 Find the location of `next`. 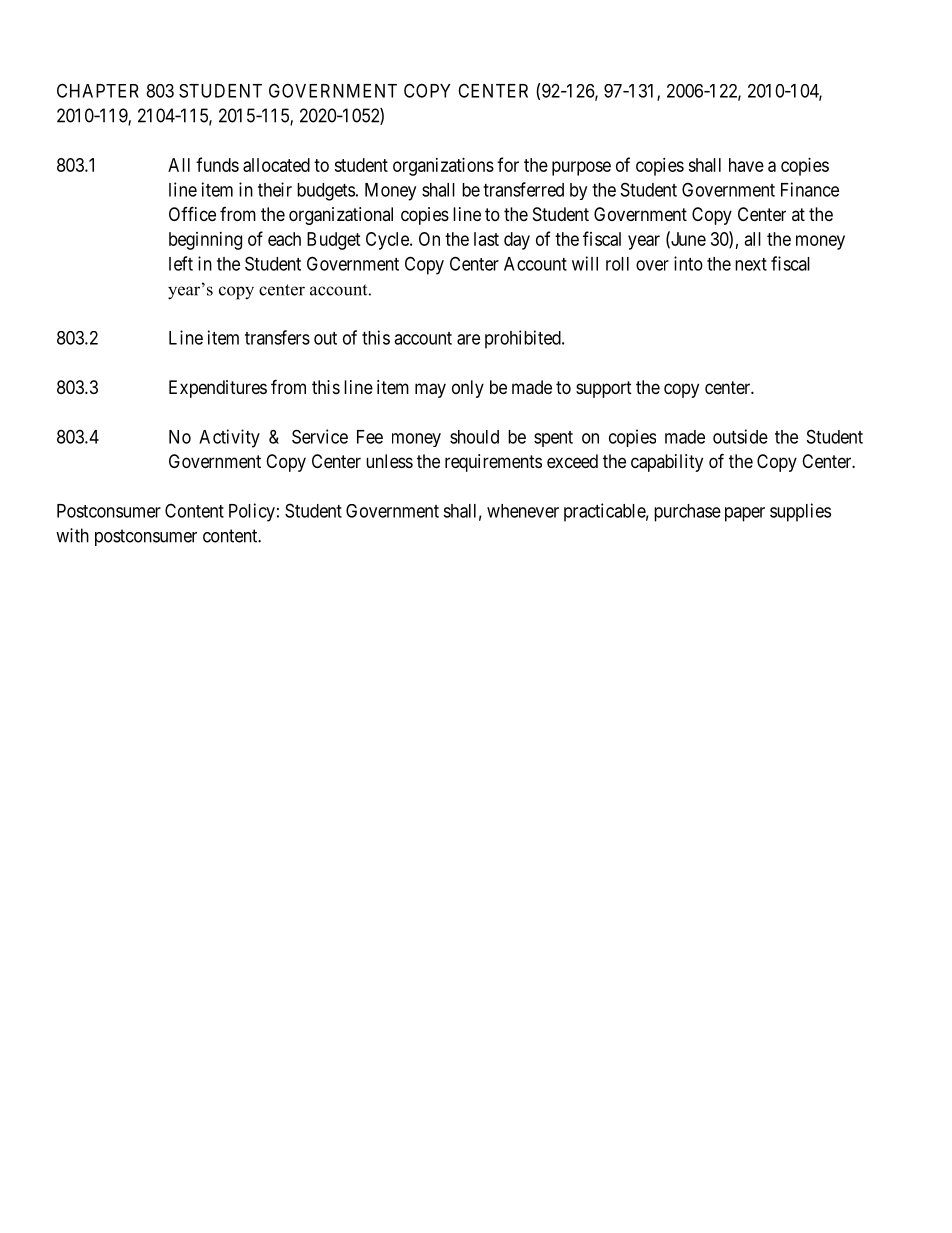

next is located at coordinates (751, 264).
